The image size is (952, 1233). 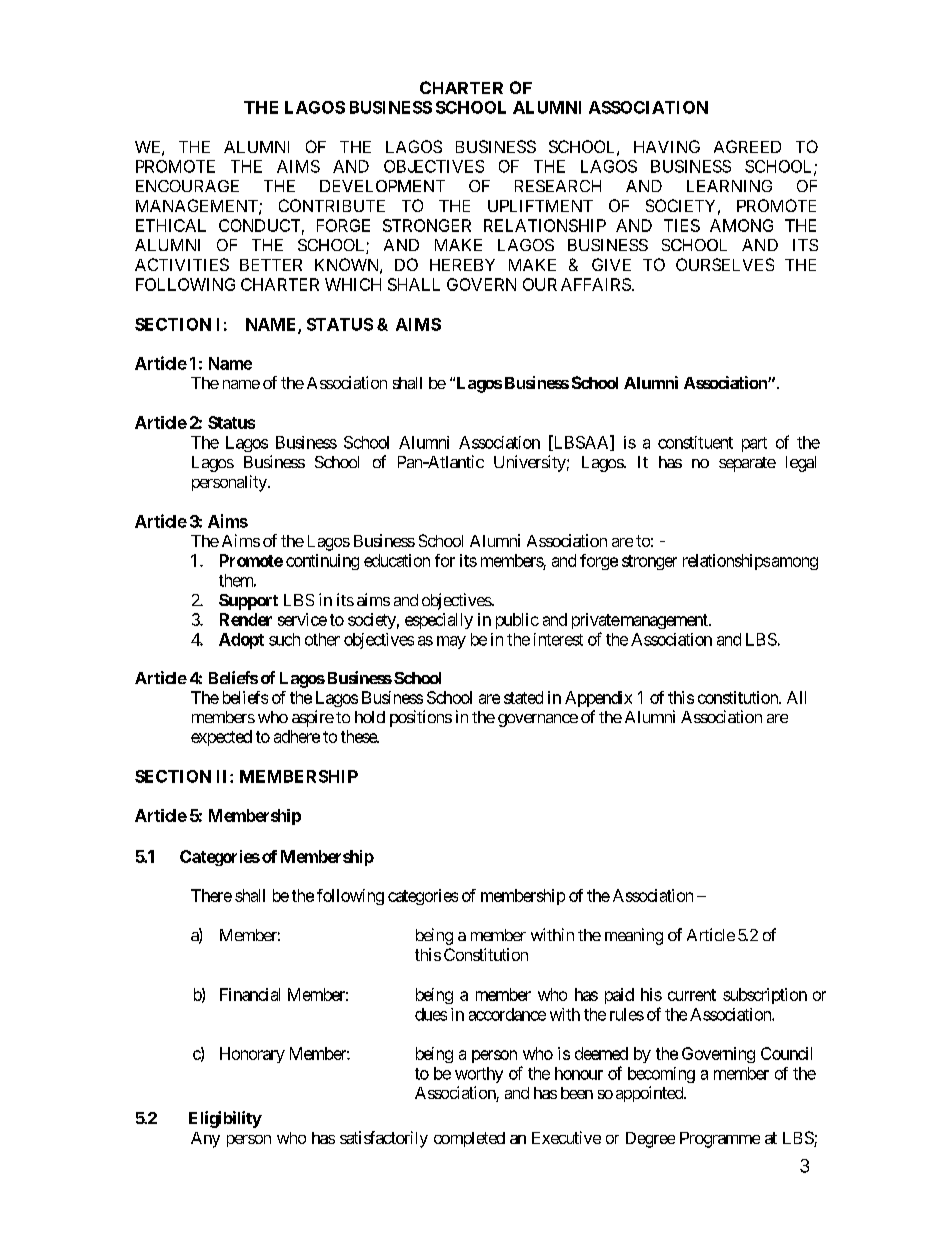 I want to click on completed, so click(x=469, y=1139).
